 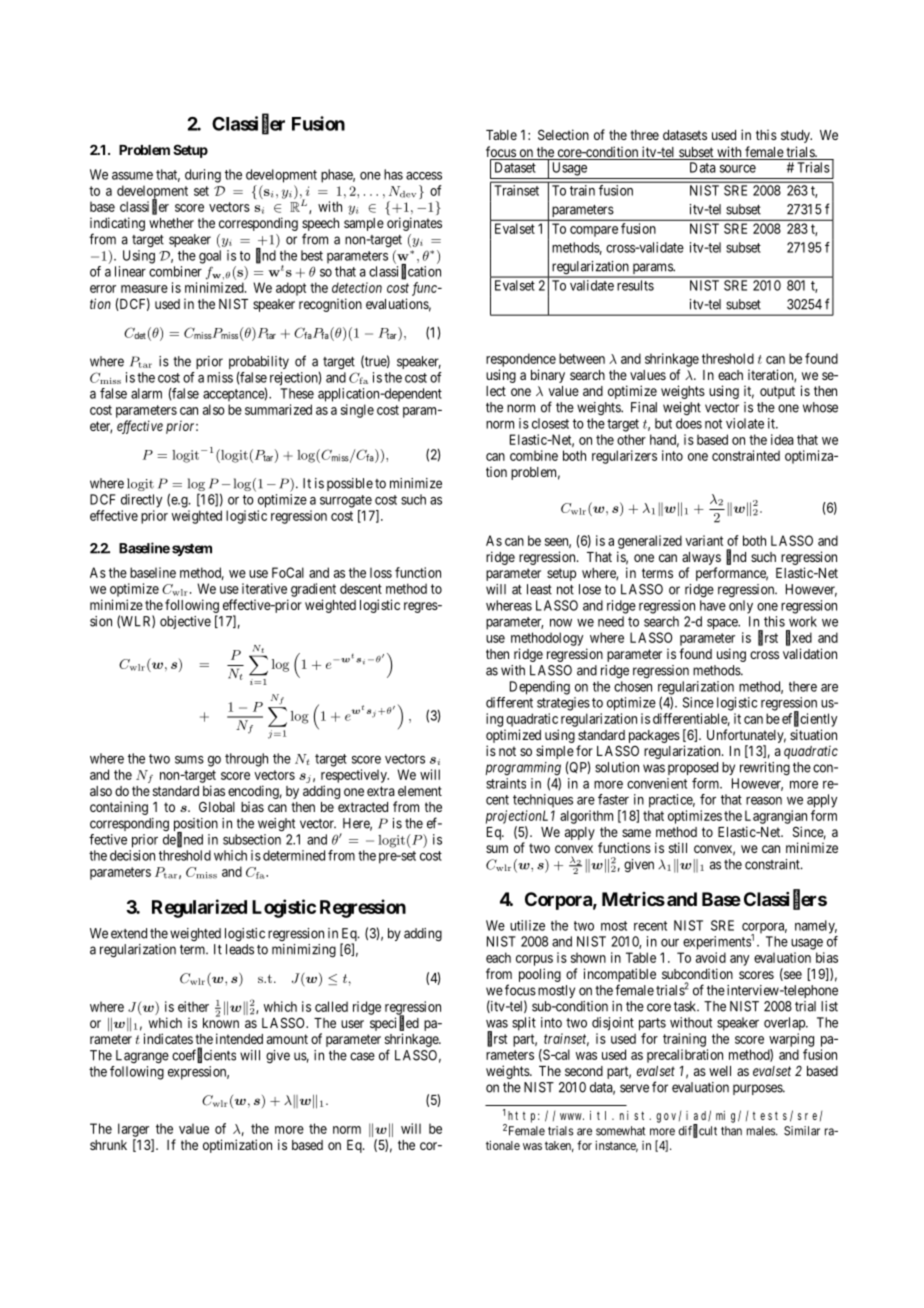 What do you see at coordinates (350, 484) in the page?
I see `possible` at bounding box center [350, 484].
